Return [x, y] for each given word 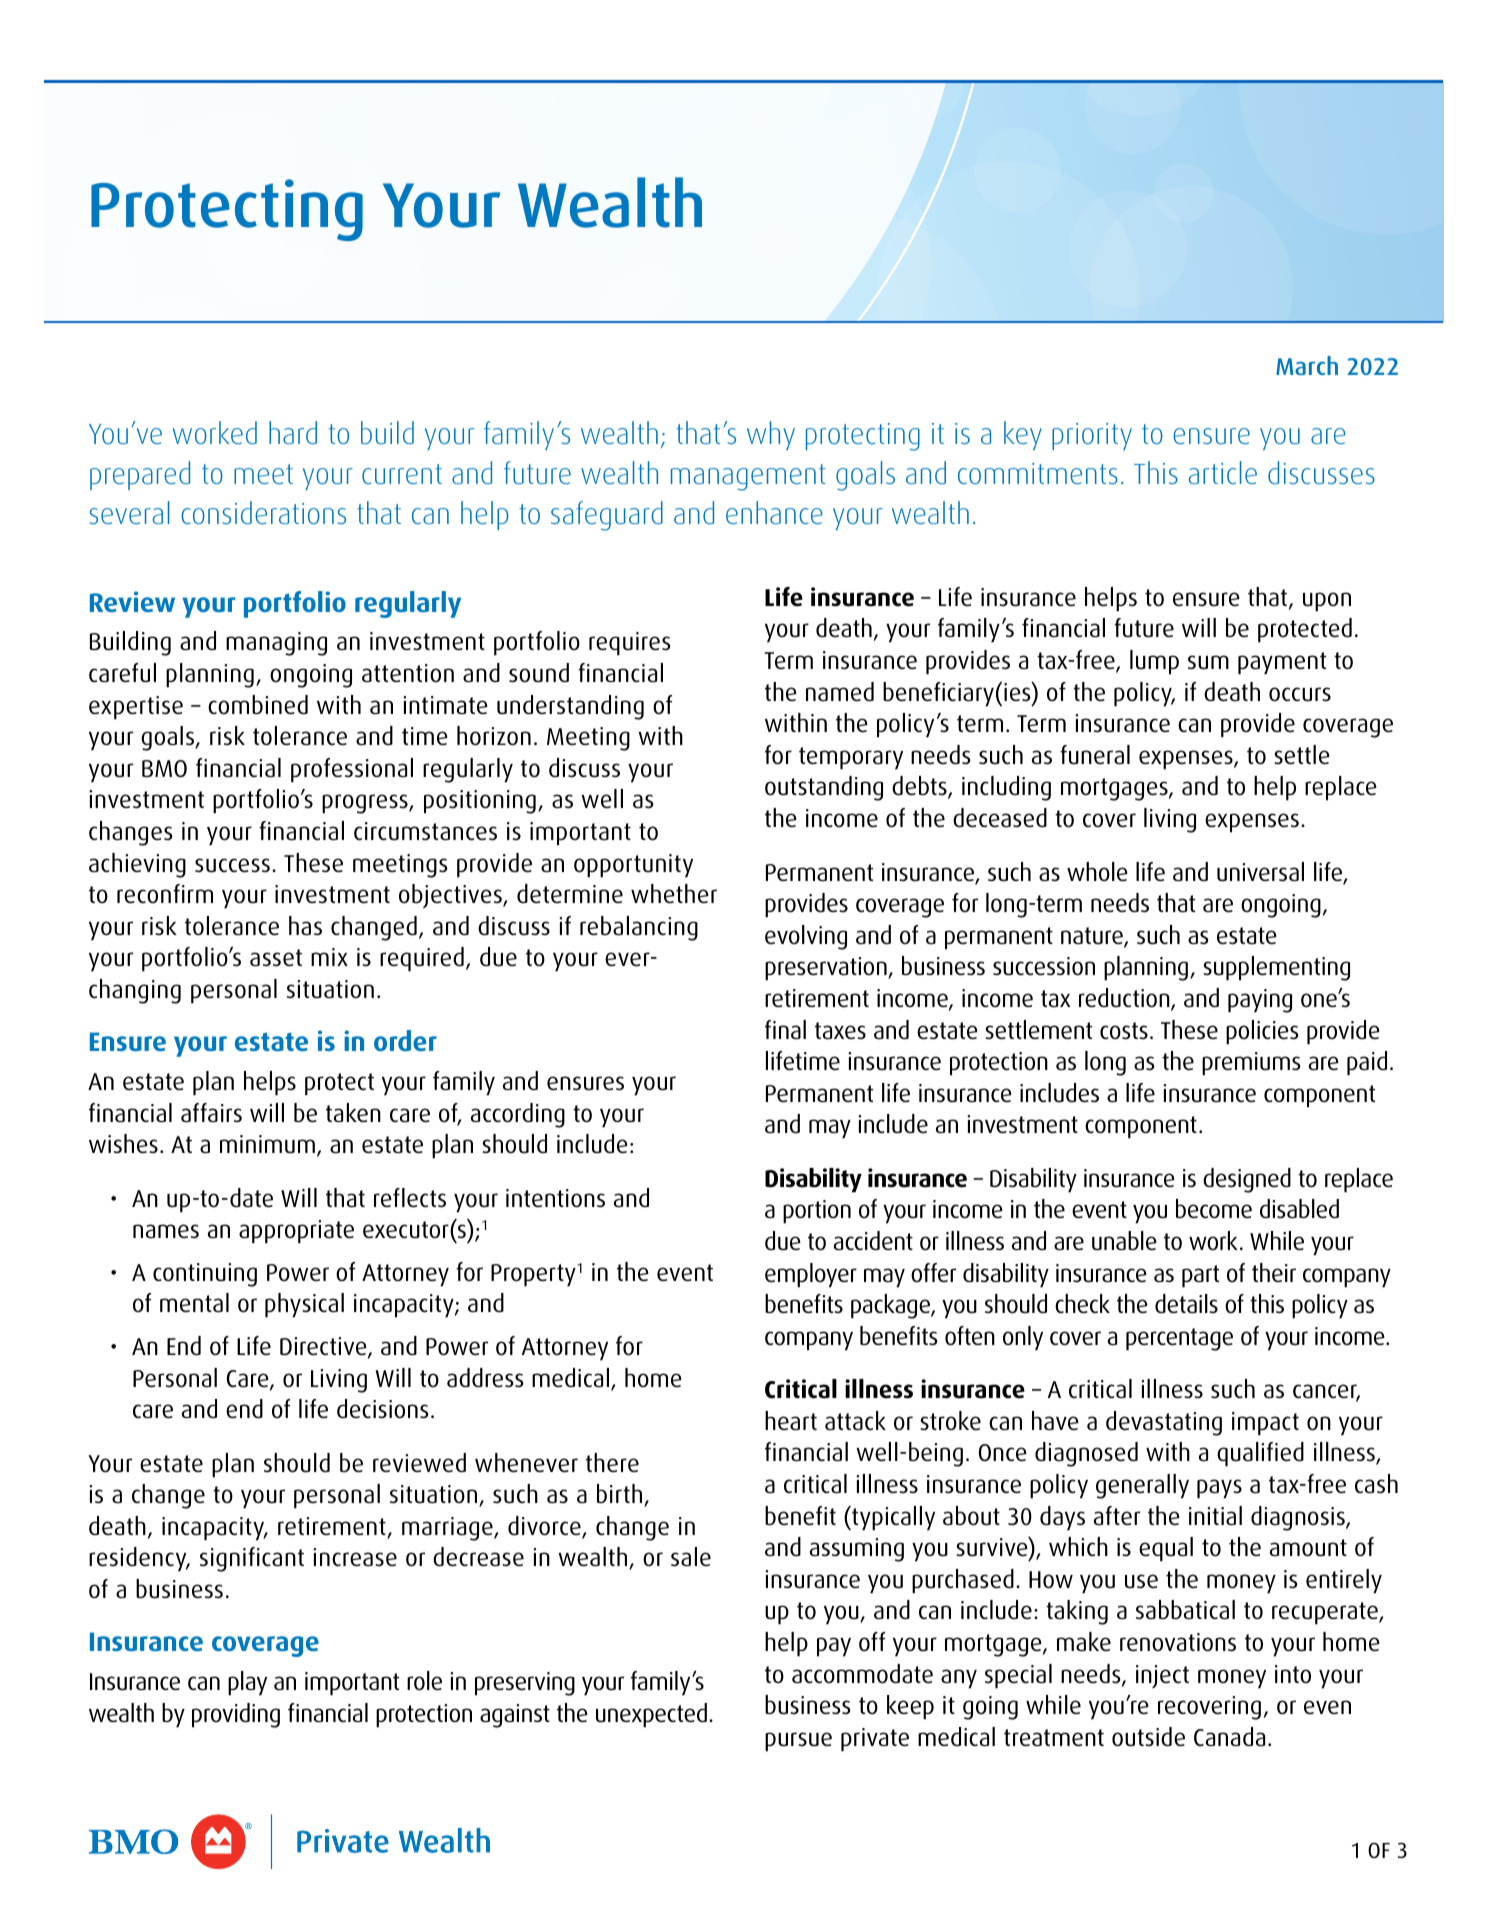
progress [366, 804]
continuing [205, 1275]
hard [293, 432]
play [247, 1683]
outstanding [824, 788]
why [771, 435]
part [1200, 1276]
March [1307, 365]
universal [1260, 872]
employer [811, 1275]
